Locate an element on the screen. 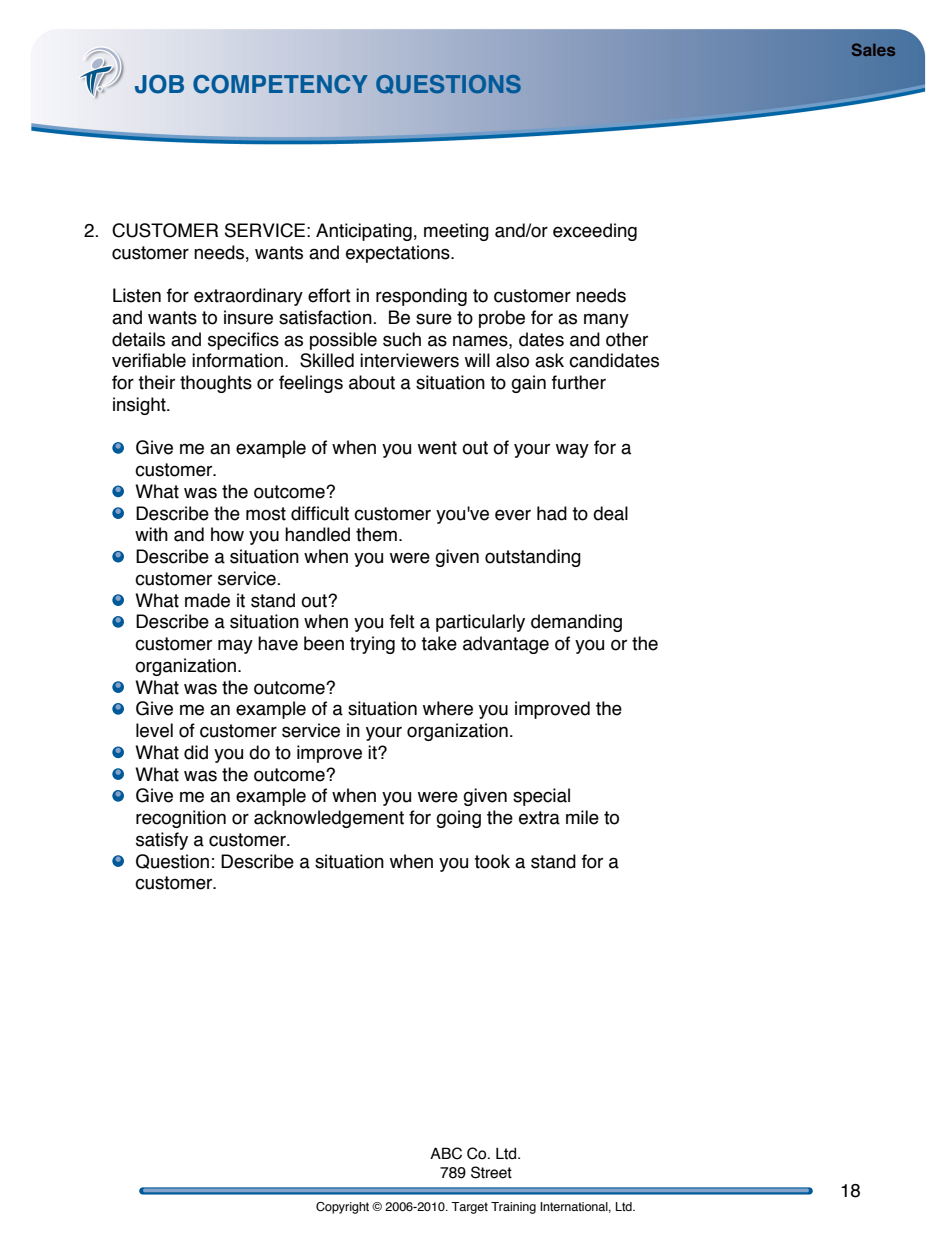 The width and height of the screenshot is (952, 1233). ever is located at coordinates (513, 515).
